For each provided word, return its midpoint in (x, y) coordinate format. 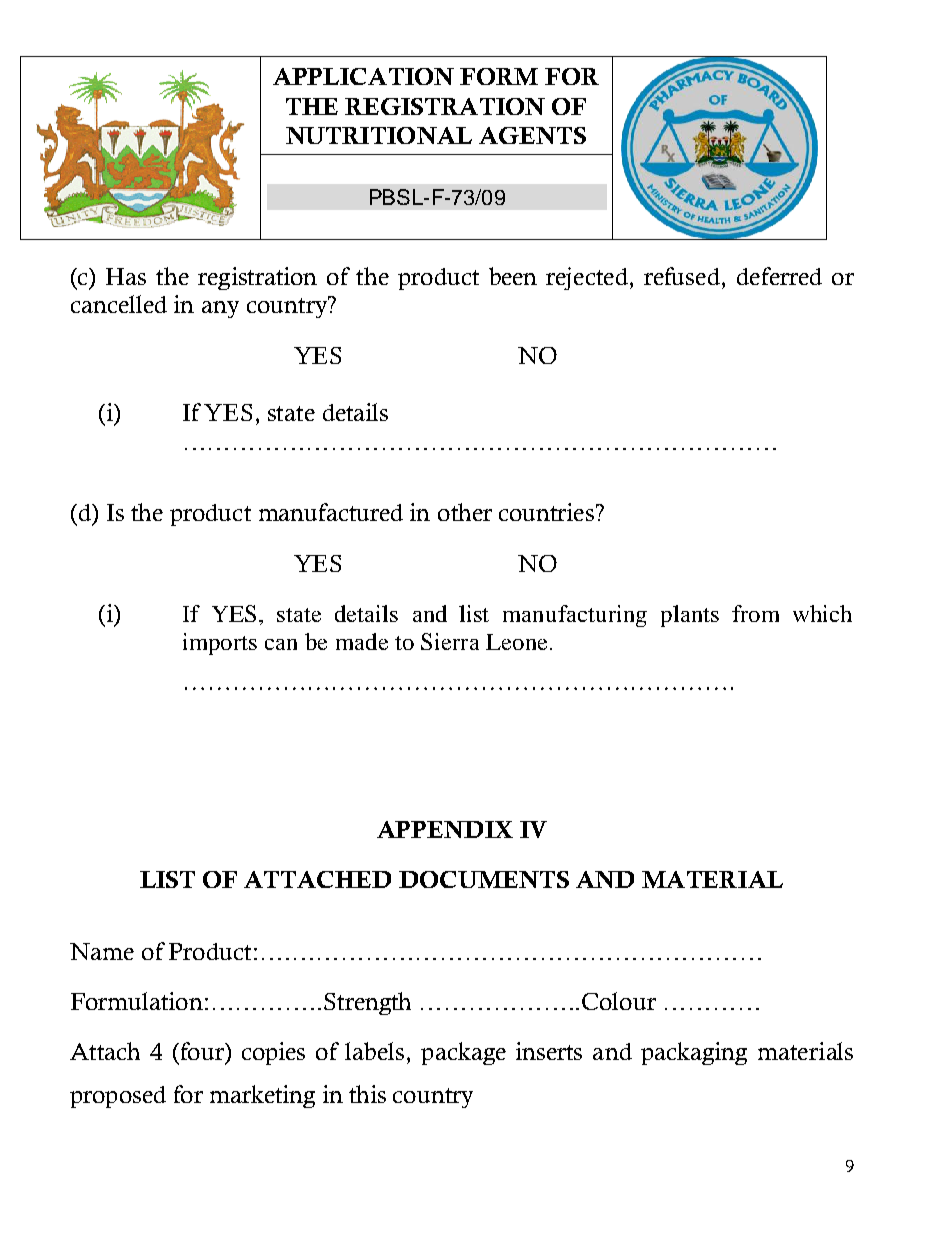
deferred (779, 276)
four (202, 1051)
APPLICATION (363, 76)
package (463, 1053)
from (755, 613)
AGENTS (532, 135)
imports (220, 644)
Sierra (450, 641)
